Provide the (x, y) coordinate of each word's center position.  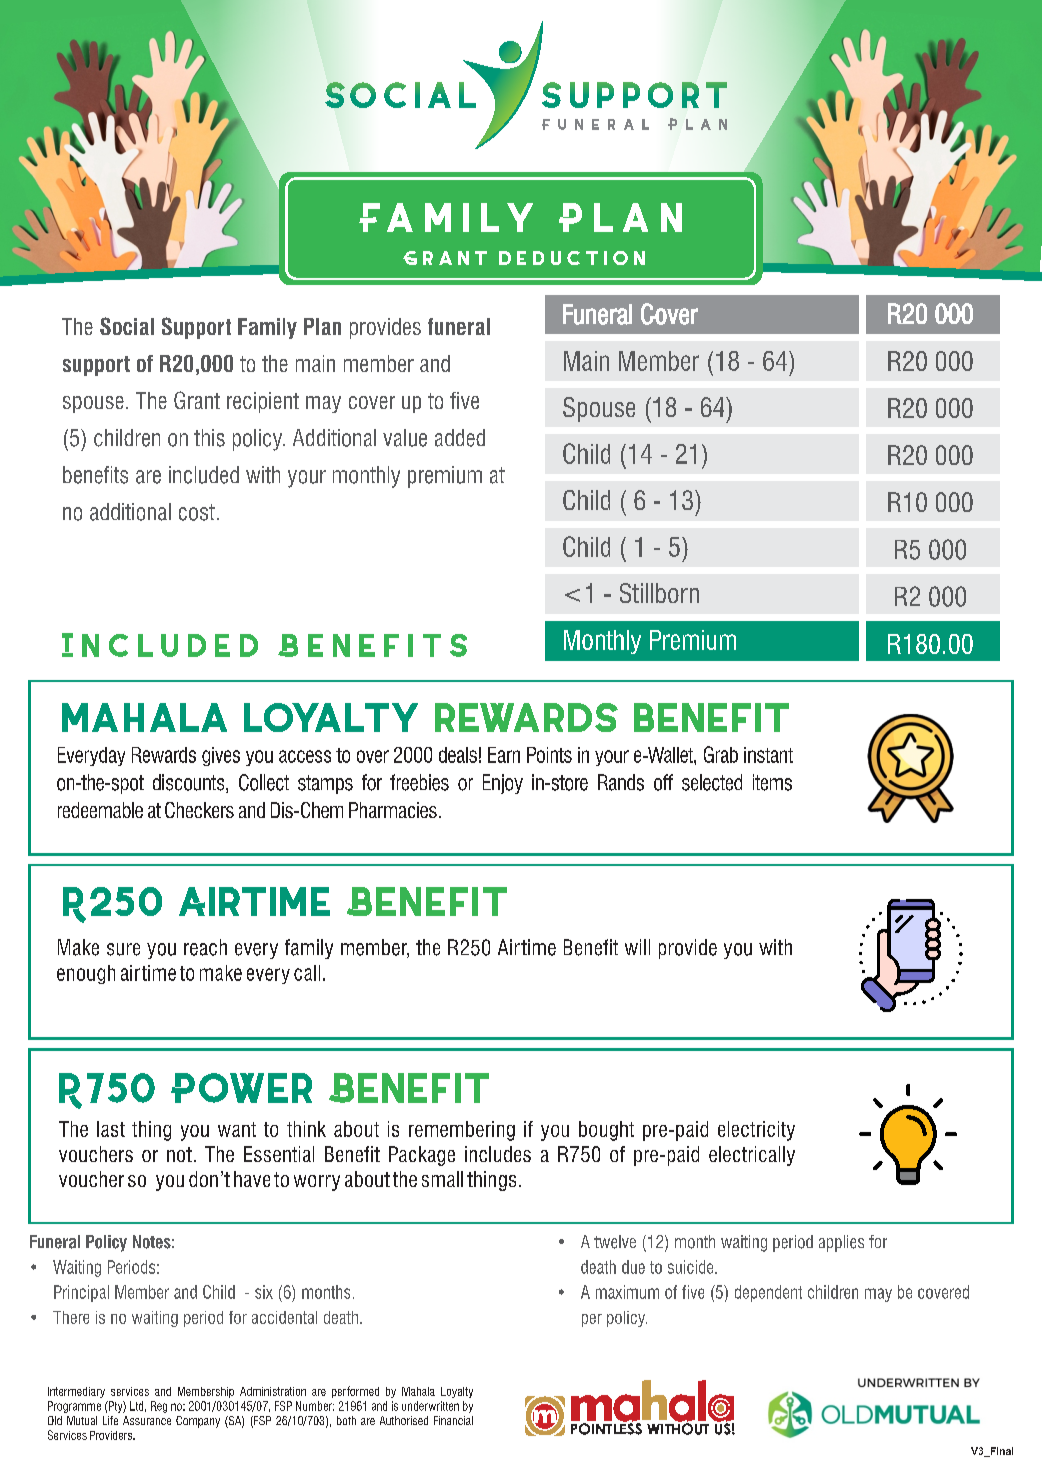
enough (86, 974)
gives (221, 756)
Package (422, 1156)
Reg (159, 1407)
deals (458, 755)
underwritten (430, 1406)
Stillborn (659, 593)
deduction (572, 258)
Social (127, 326)
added (460, 438)
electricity (756, 1131)
